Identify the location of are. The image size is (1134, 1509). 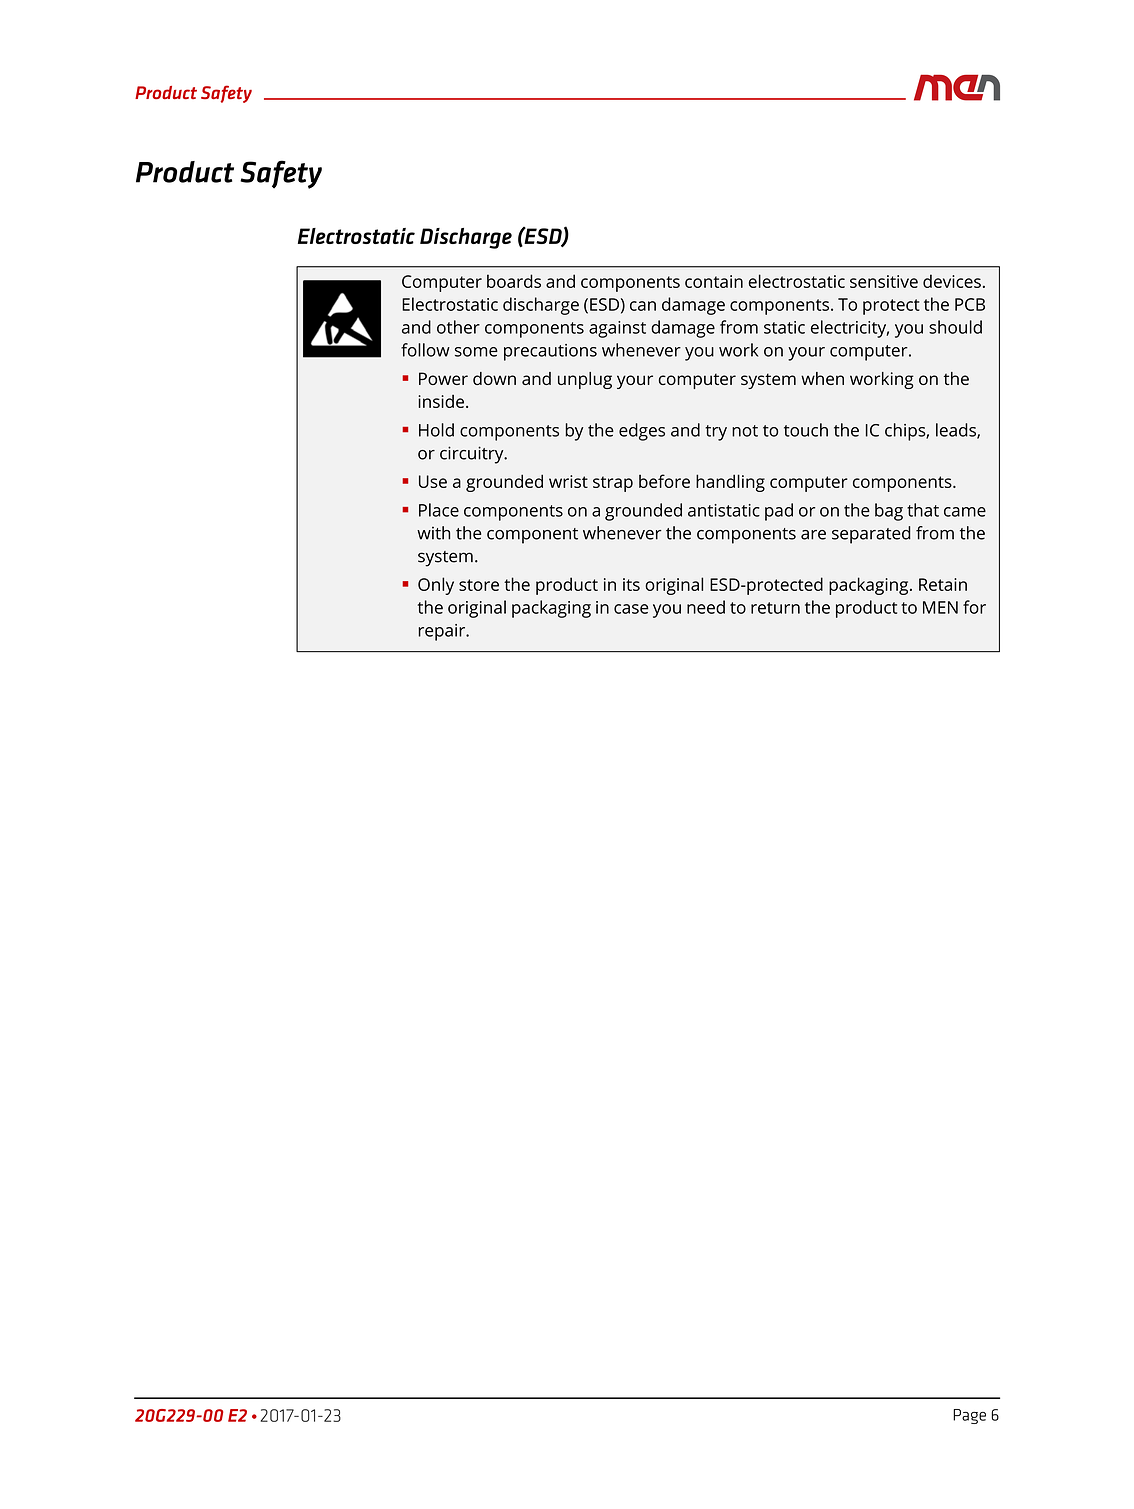
(813, 535).
